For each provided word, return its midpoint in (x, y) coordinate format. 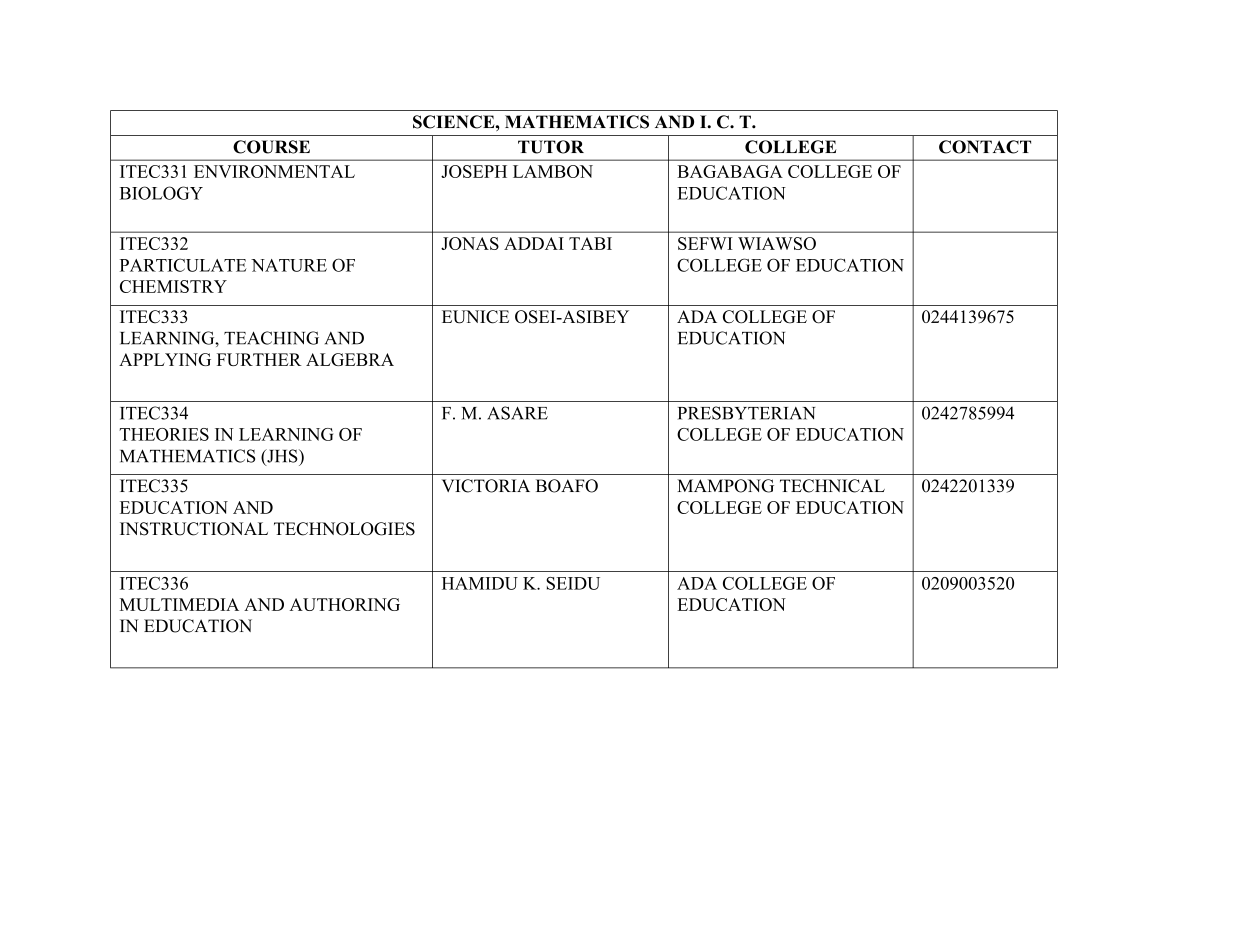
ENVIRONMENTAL (274, 171)
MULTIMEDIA (179, 604)
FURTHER (259, 359)
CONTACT (985, 147)
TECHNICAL (832, 486)
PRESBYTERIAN (747, 413)
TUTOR (551, 147)
